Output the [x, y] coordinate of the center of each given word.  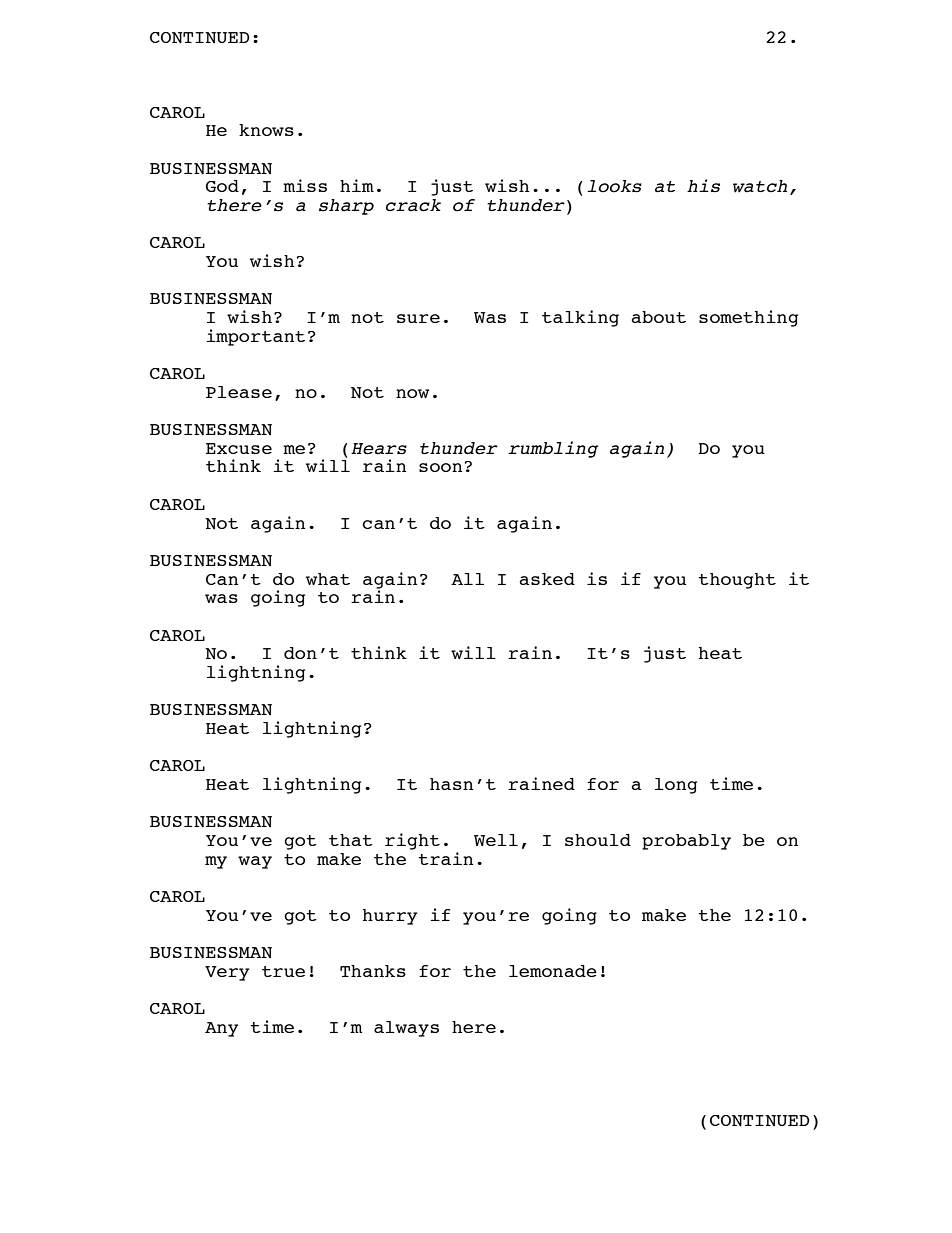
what [328, 579]
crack [413, 205]
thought [737, 581]
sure [418, 318]
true [283, 971]
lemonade [553, 971]
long [676, 786]
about [658, 317]
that [351, 840]
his [703, 186]
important [256, 337]
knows [266, 130]
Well [496, 840]
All [467, 579]
